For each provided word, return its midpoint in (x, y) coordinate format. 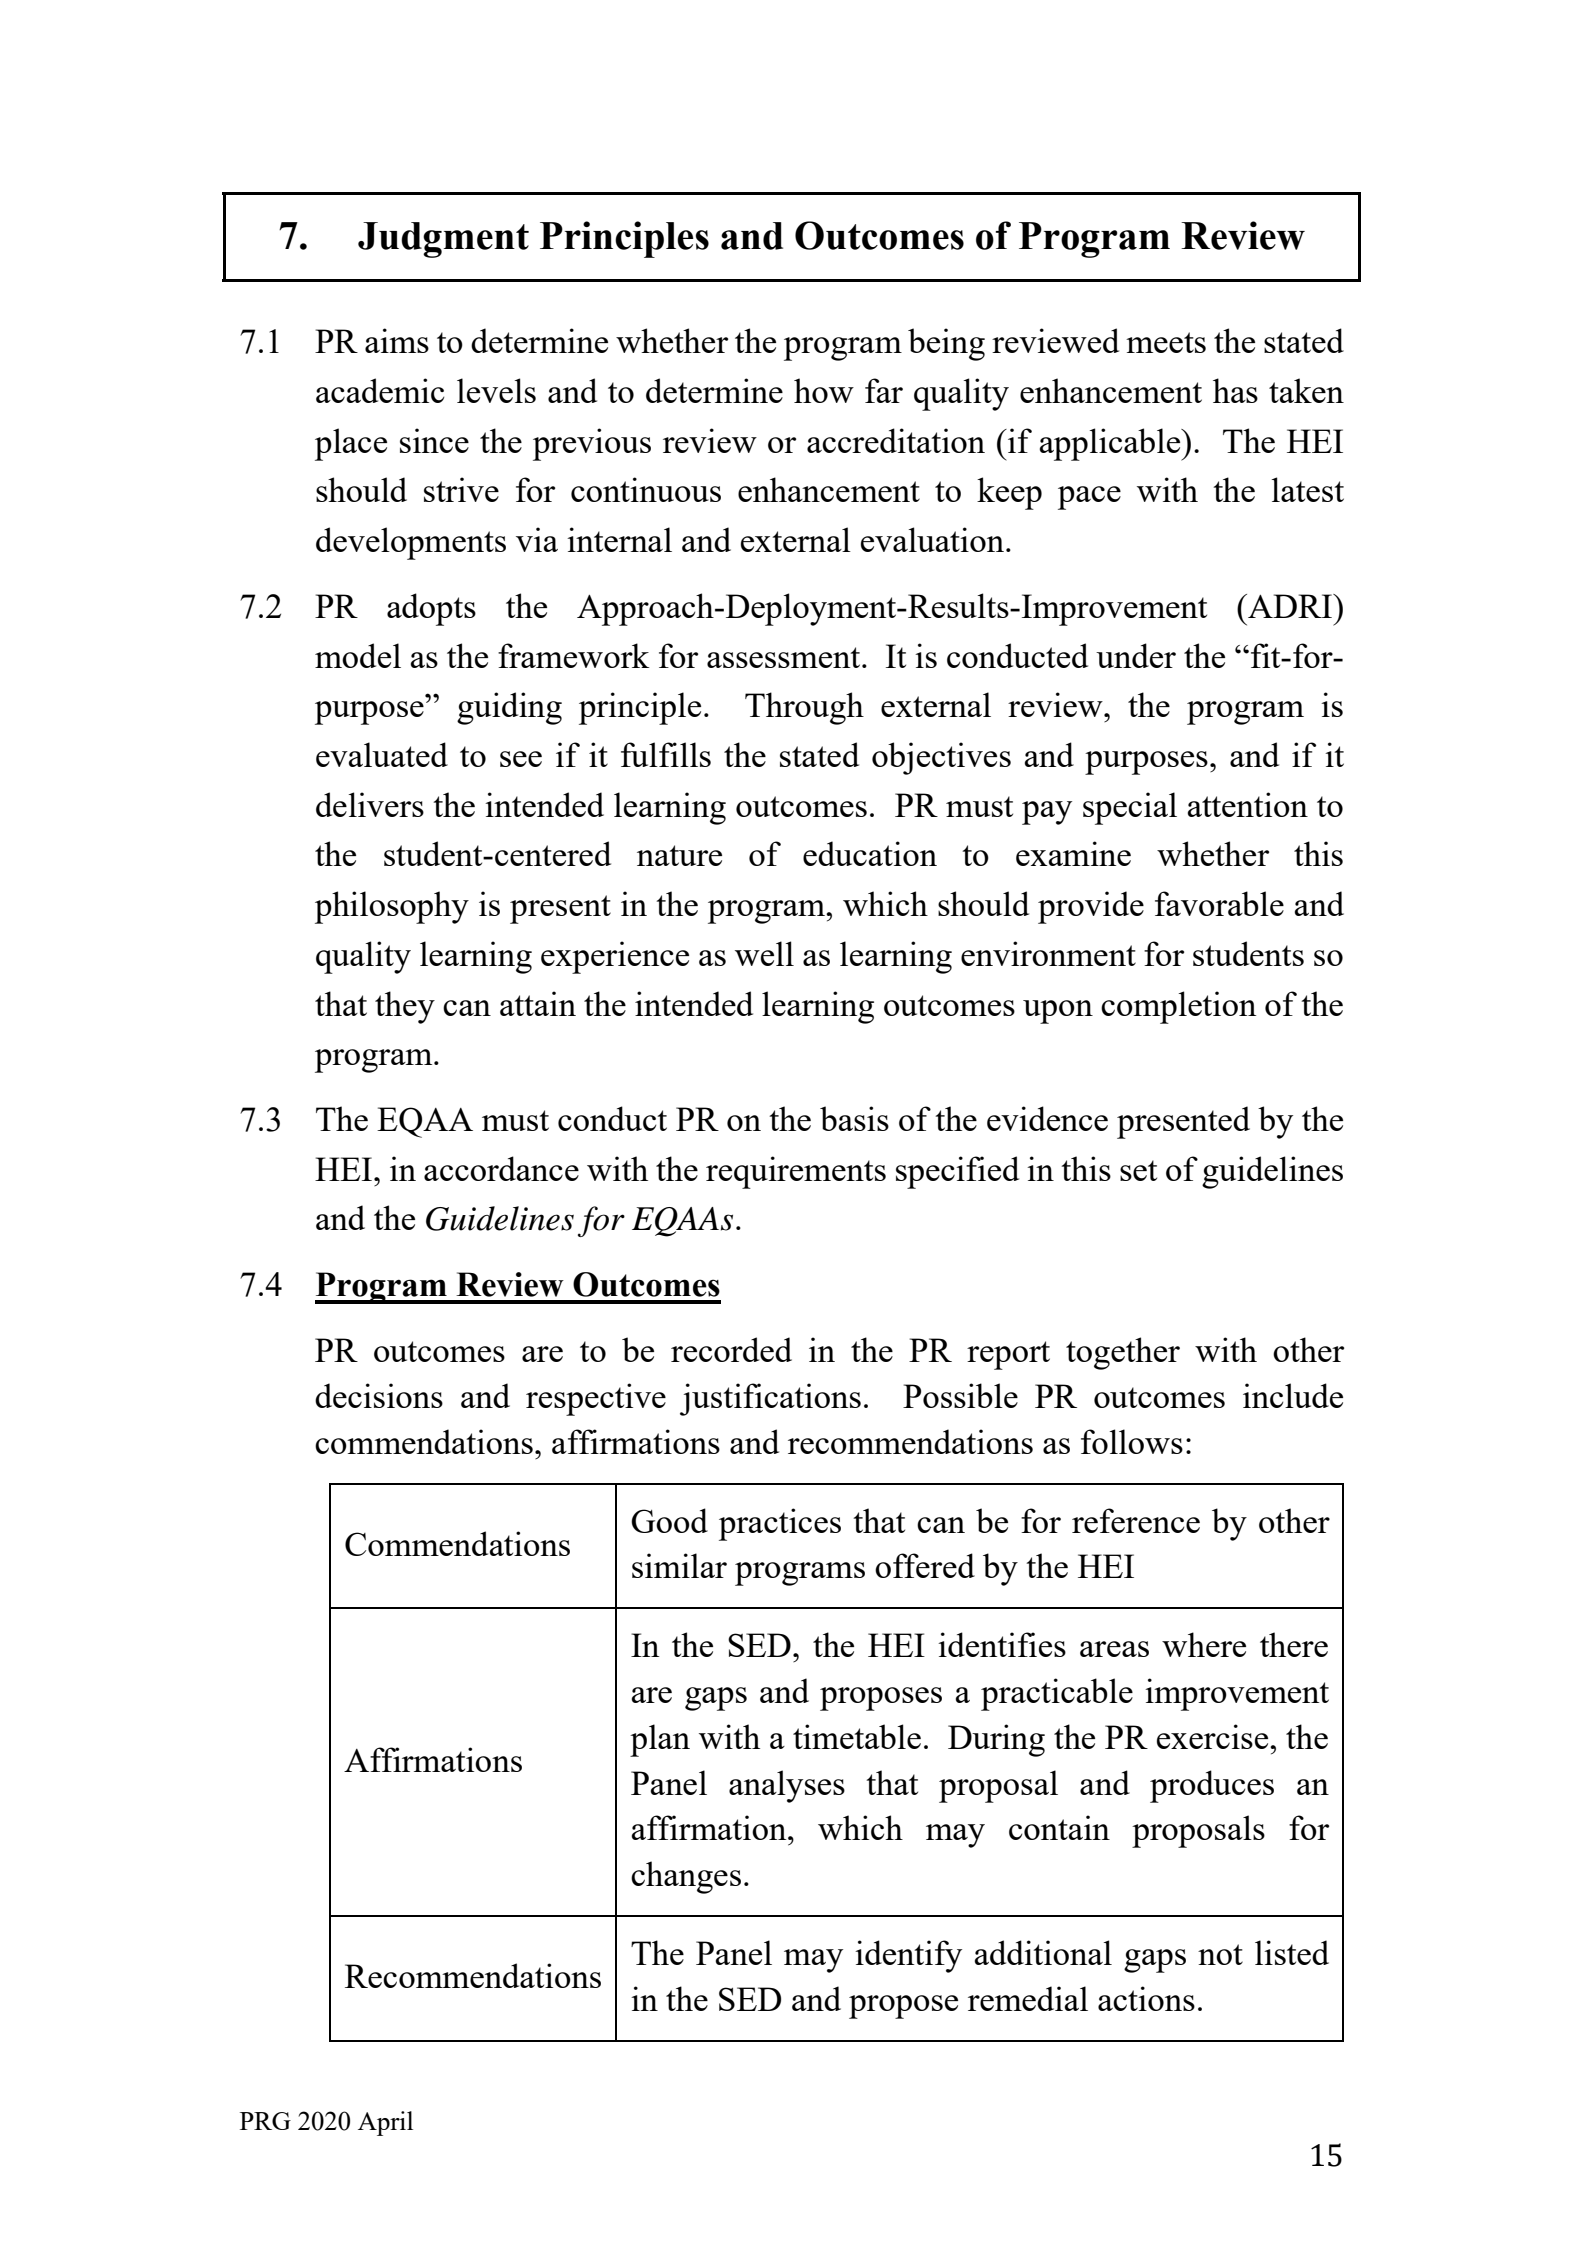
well (764, 953)
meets (1166, 342)
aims (397, 340)
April (385, 2123)
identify (908, 1956)
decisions (379, 1395)
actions (1146, 1998)
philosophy (392, 907)
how (824, 390)
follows (1132, 1441)
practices (780, 1524)
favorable (1219, 903)
